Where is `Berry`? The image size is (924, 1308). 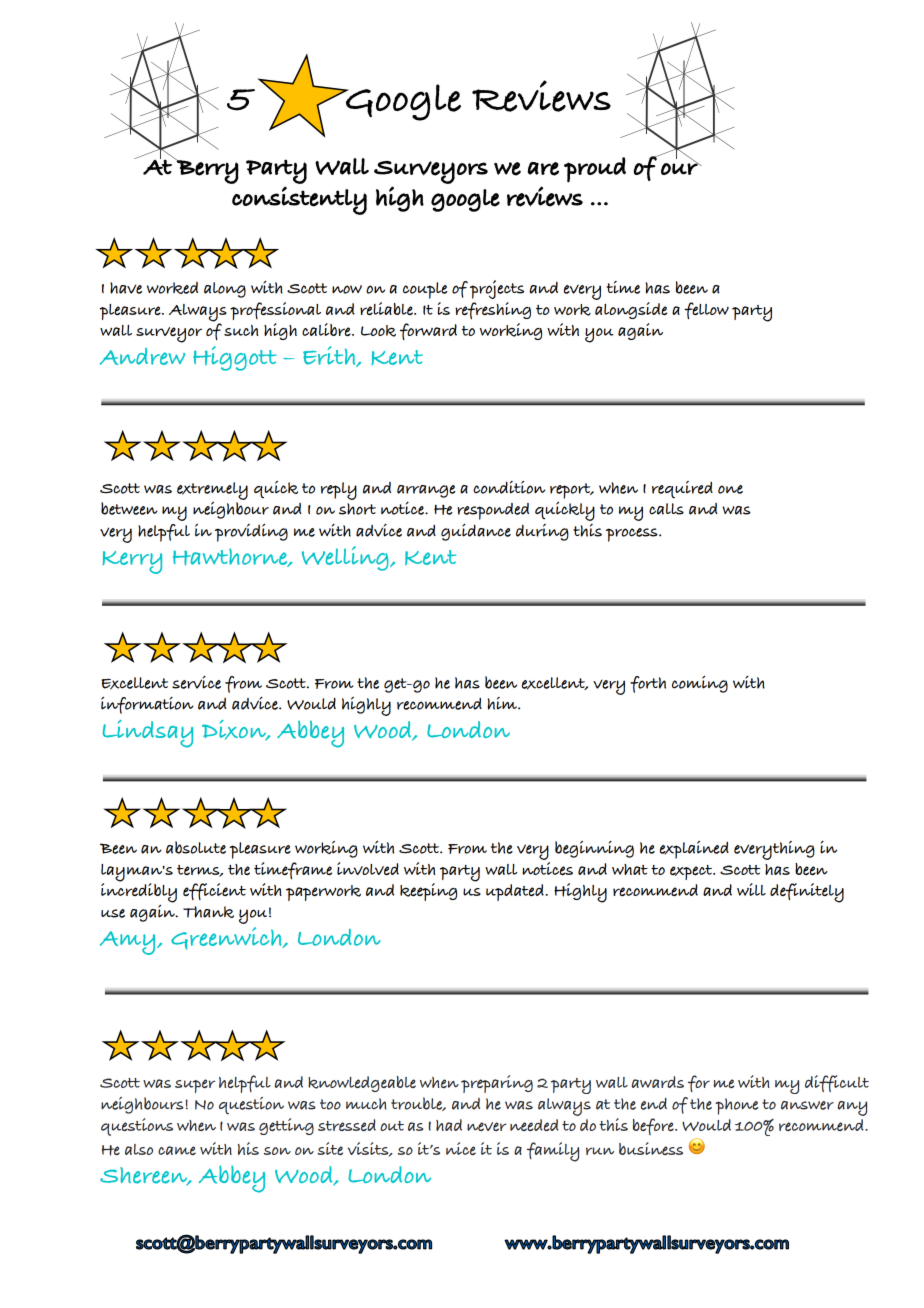
Berry is located at coordinates (207, 171).
